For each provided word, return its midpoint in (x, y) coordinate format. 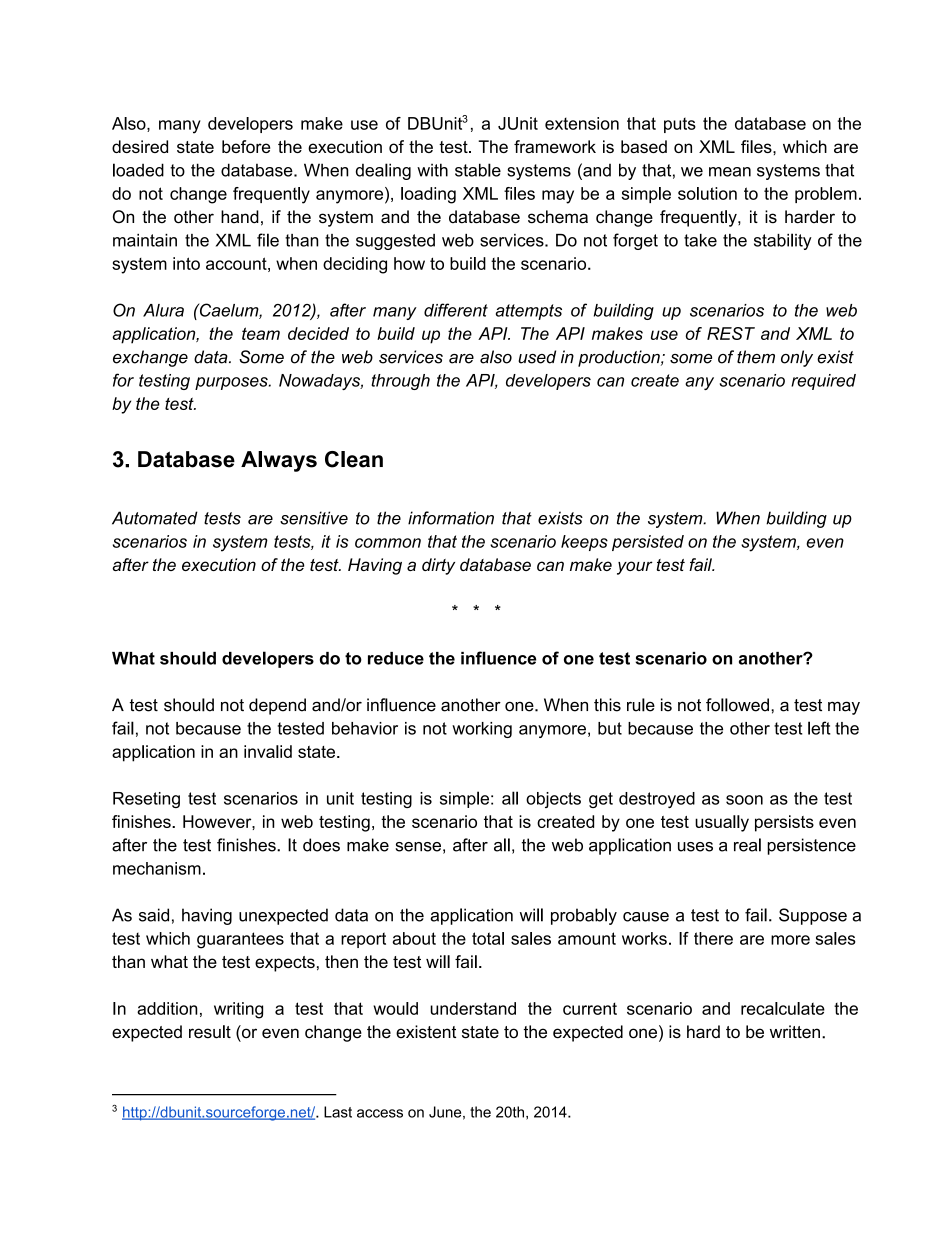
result (210, 1032)
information (451, 518)
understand (473, 1008)
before (246, 146)
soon (744, 800)
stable (478, 170)
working (482, 730)
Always (279, 461)
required (823, 382)
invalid (268, 751)
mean (730, 172)
